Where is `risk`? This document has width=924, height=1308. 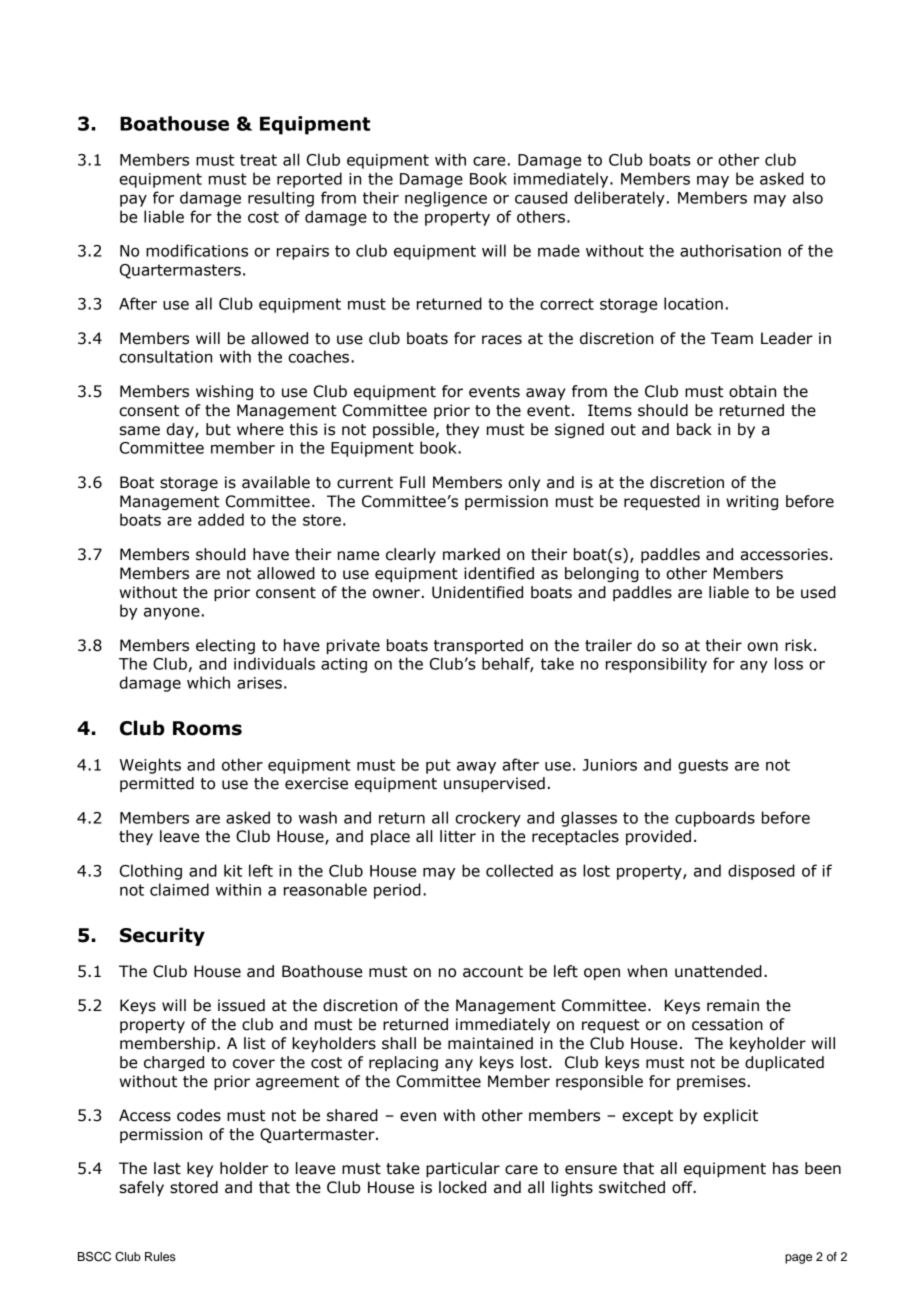 risk is located at coordinates (800, 645).
